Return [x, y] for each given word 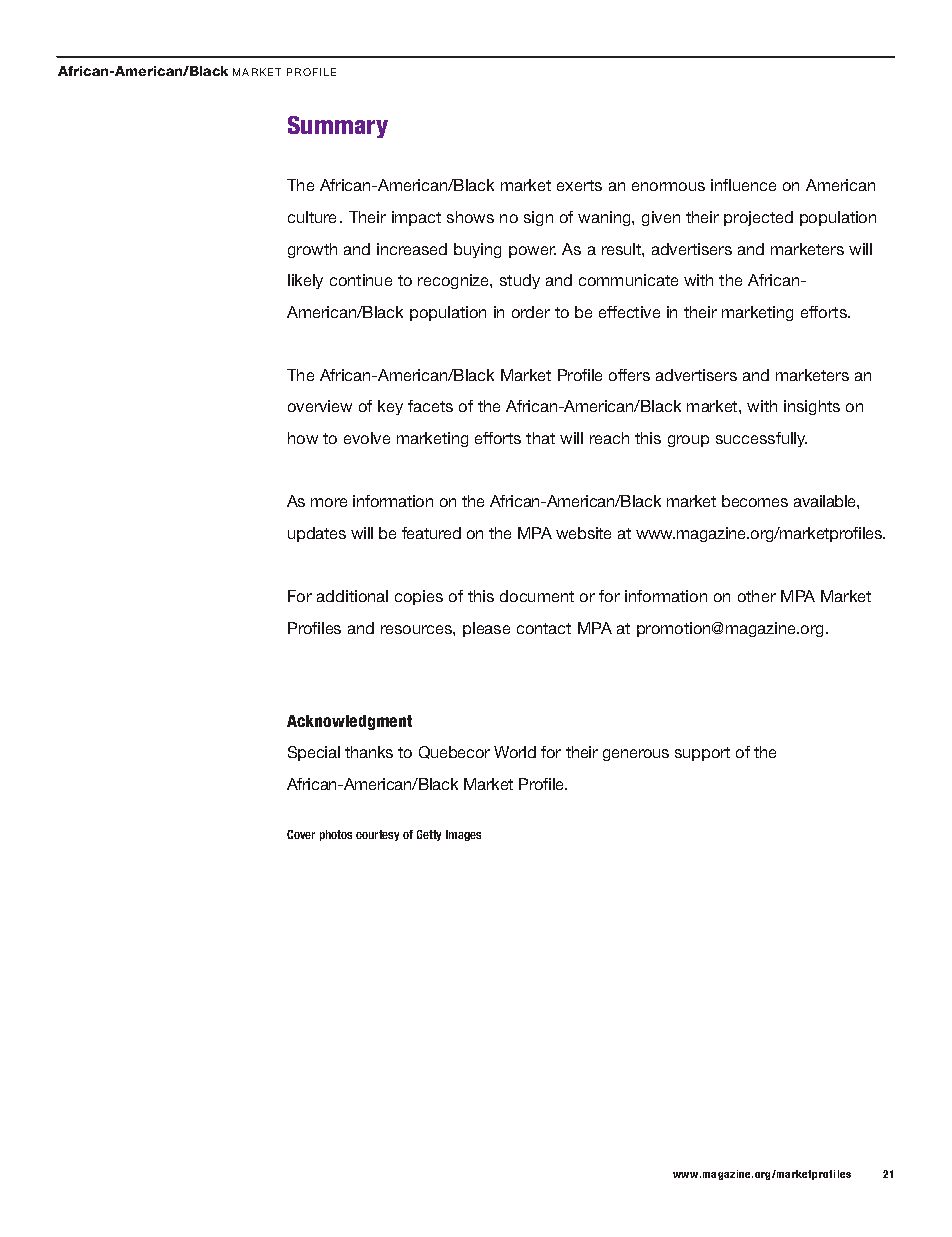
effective [629, 312]
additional [352, 596]
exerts [579, 185]
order [531, 312]
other [757, 596]
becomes [755, 501]
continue [361, 280]
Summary [338, 127]
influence [743, 185]
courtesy [377, 835]
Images [463, 835]
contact [544, 628]
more [329, 502]
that [540, 438]
